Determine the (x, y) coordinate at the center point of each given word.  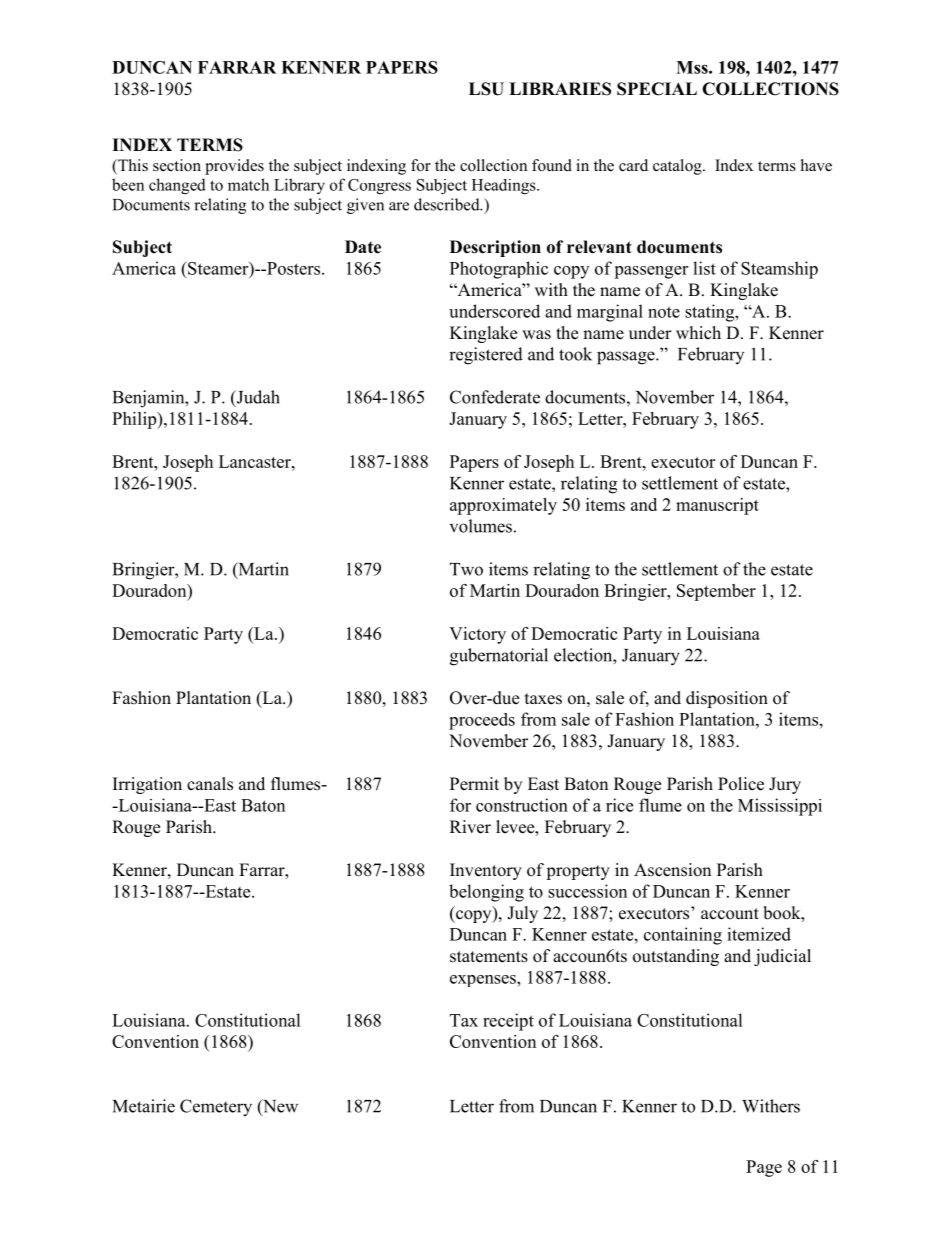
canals (210, 784)
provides (234, 167)
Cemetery (216, 1108)
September (716, 592)
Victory (477, 635)
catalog (678, 167)
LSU (486, 89)
